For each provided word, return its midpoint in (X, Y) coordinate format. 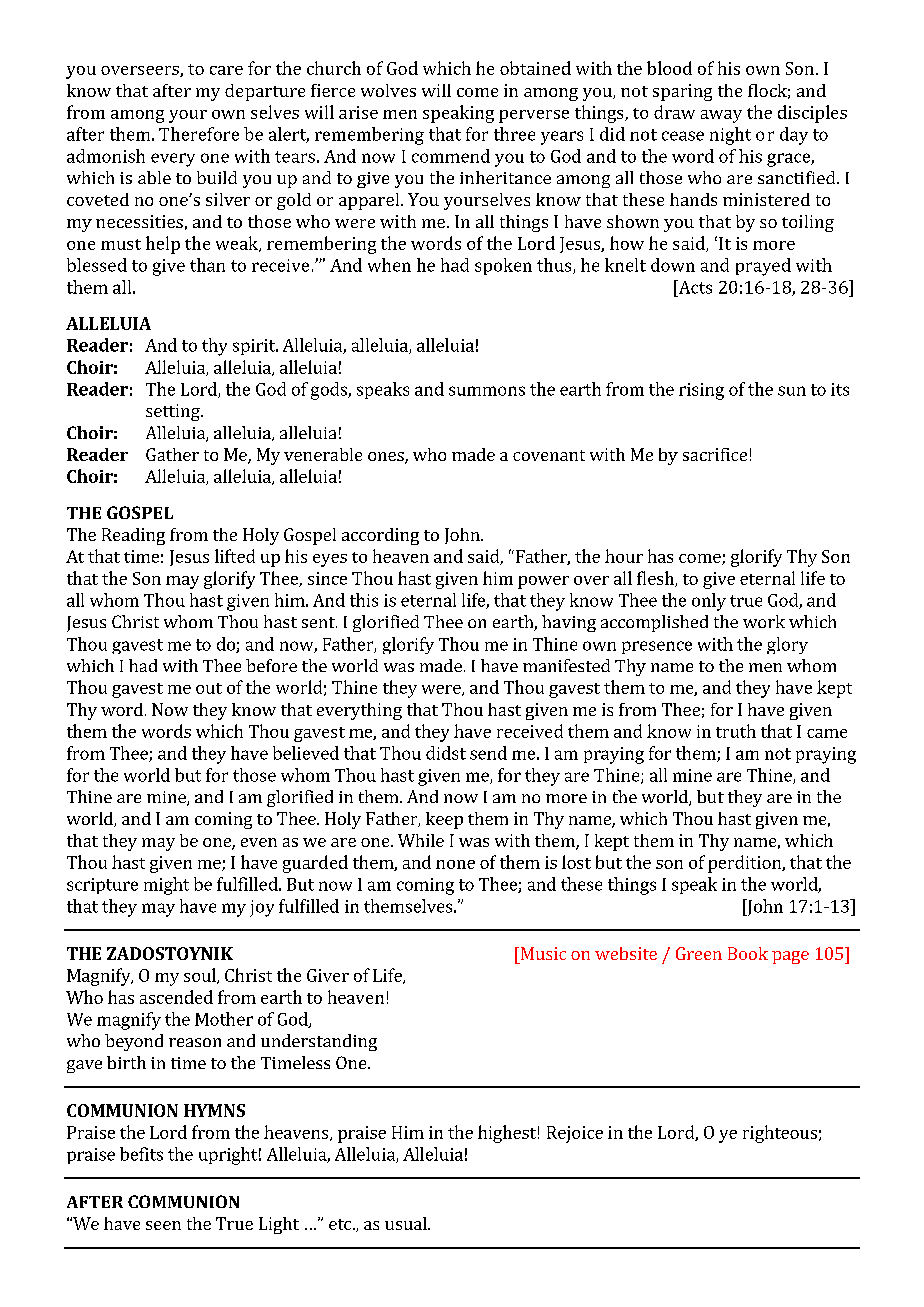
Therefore (199, 134)
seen (163, 1225)
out (209, 688)
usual (407, 1223)
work (764, 621)
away (721, 116)
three (514, 134)
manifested (566, 665)
